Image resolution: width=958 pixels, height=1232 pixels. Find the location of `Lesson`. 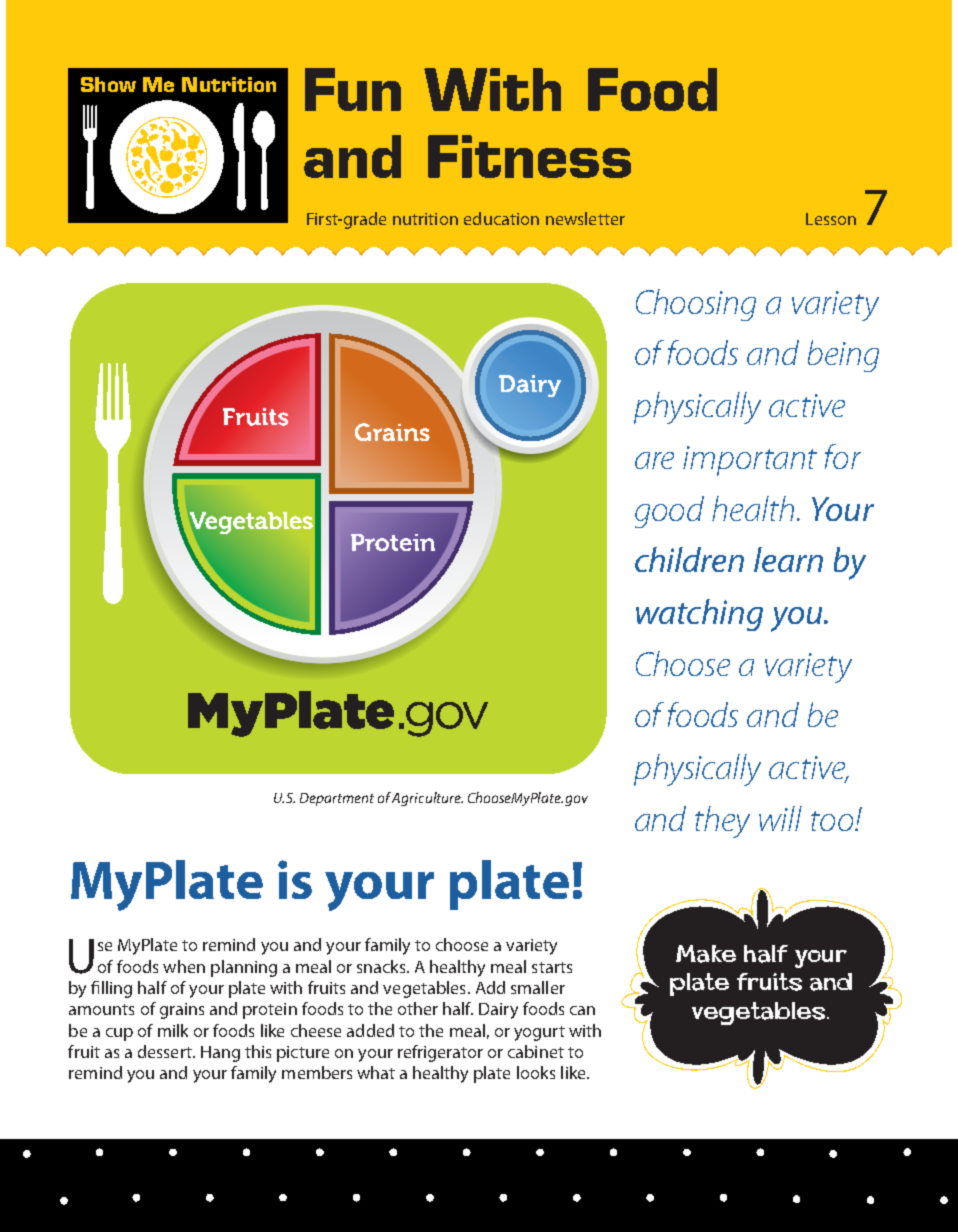

Lesson is located at coordinates (831, 219).
